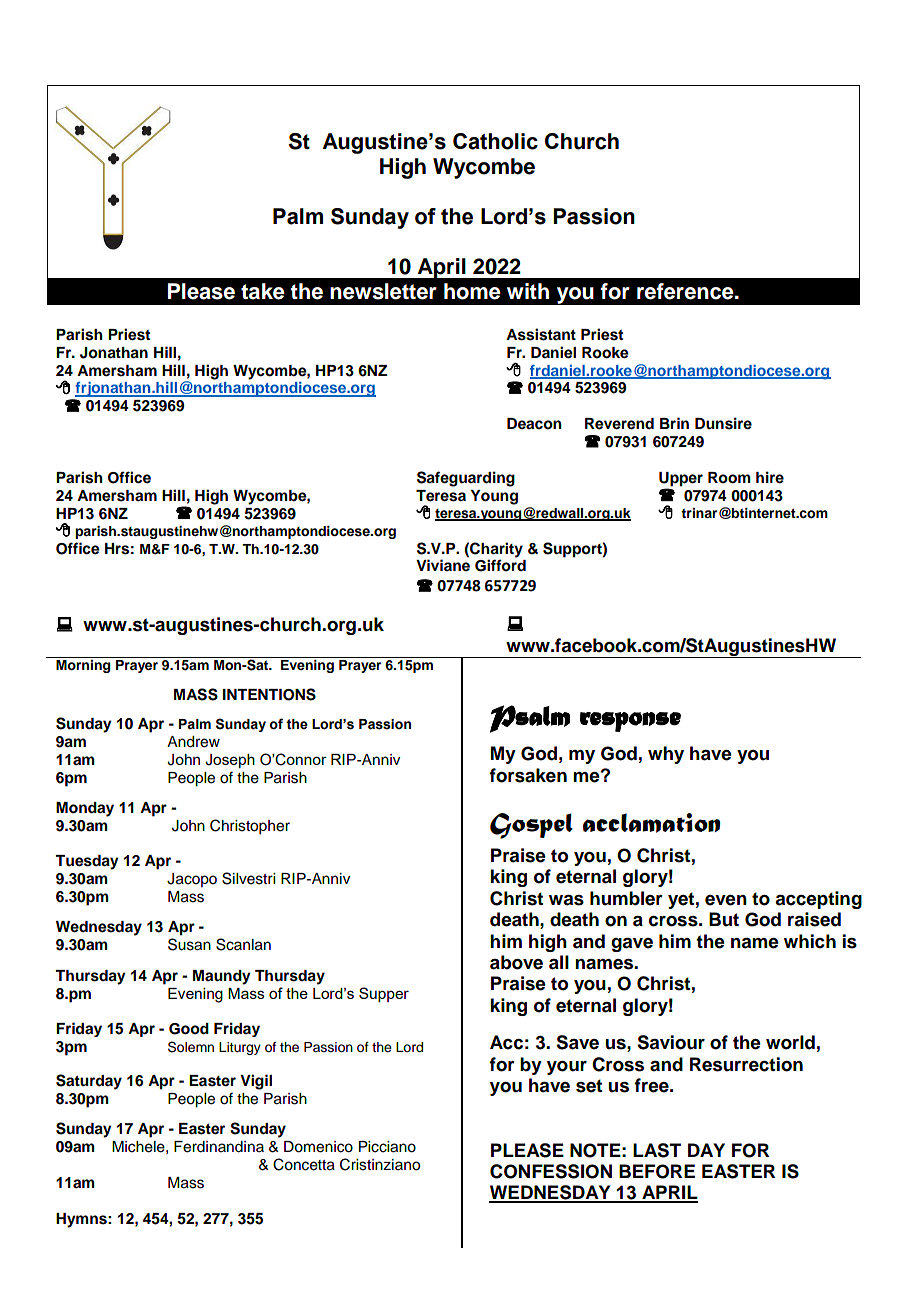  What do you see at coordinates (495, 141) in the screenshot?
I see `Catholic` at bounding box center [495, 141].
